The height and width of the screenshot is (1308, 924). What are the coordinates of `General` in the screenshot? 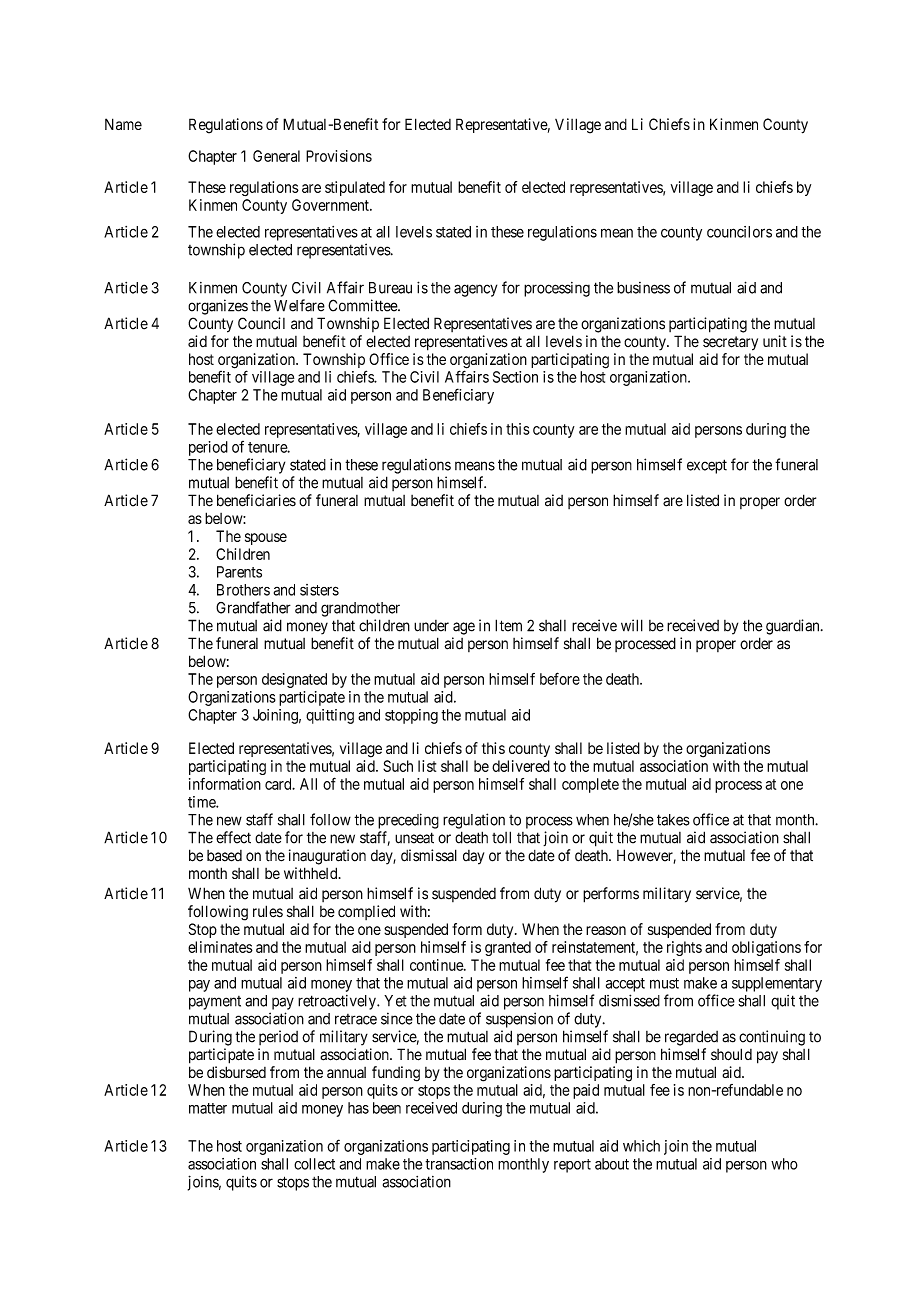 It's located at (276, 156).
